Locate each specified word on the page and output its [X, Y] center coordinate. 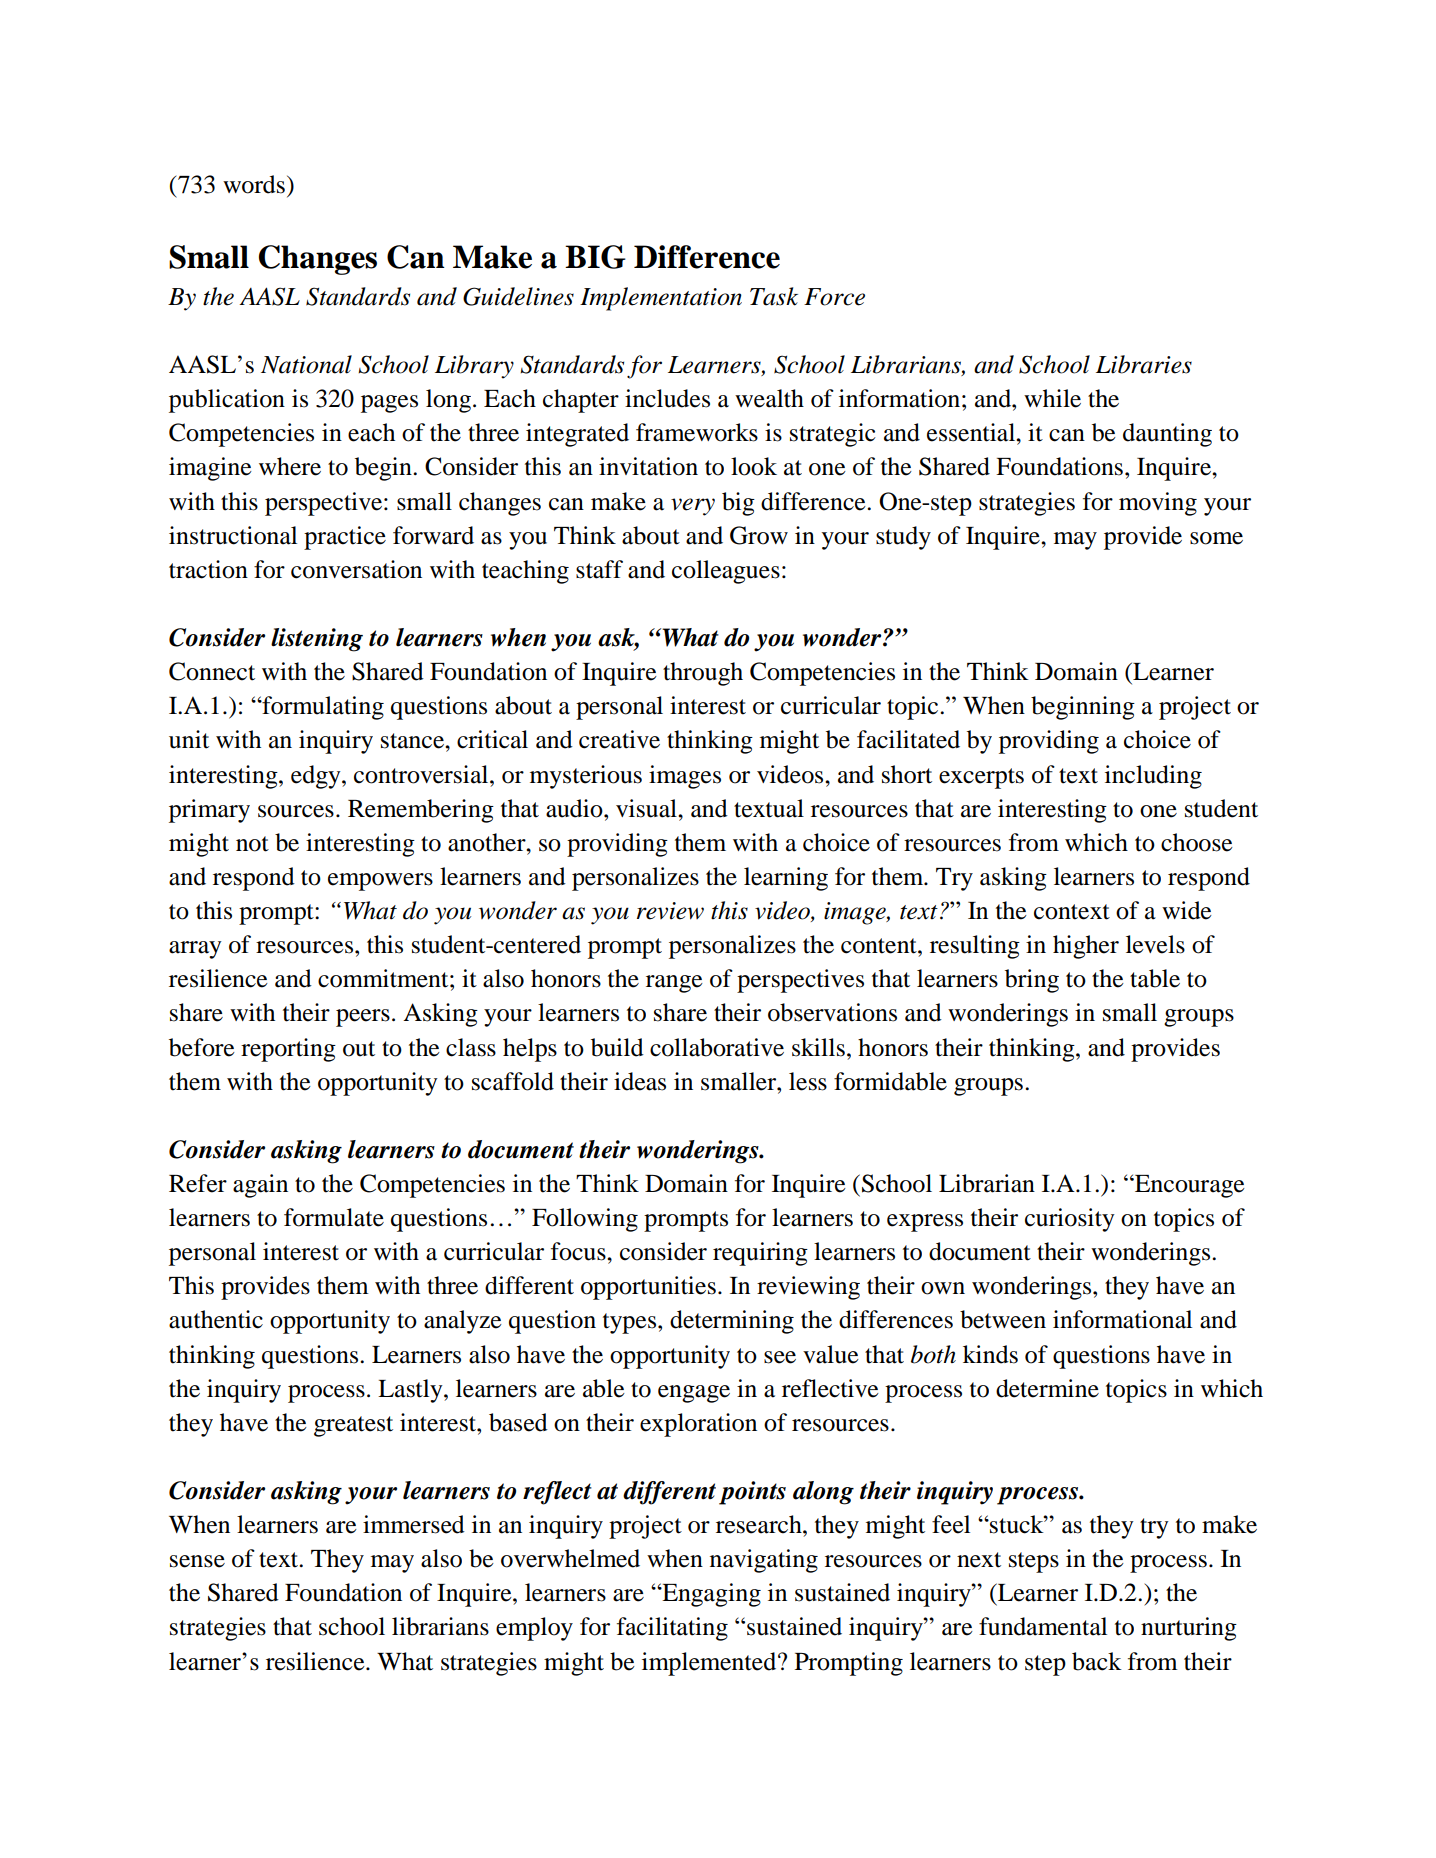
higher [1086, 947]
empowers [380, 882]
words [254, 184]
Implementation [661, 299]
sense [197, 1561]
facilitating [672, 1629]
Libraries [1144, 364]
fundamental [1043, 1626]
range [674, 984]
